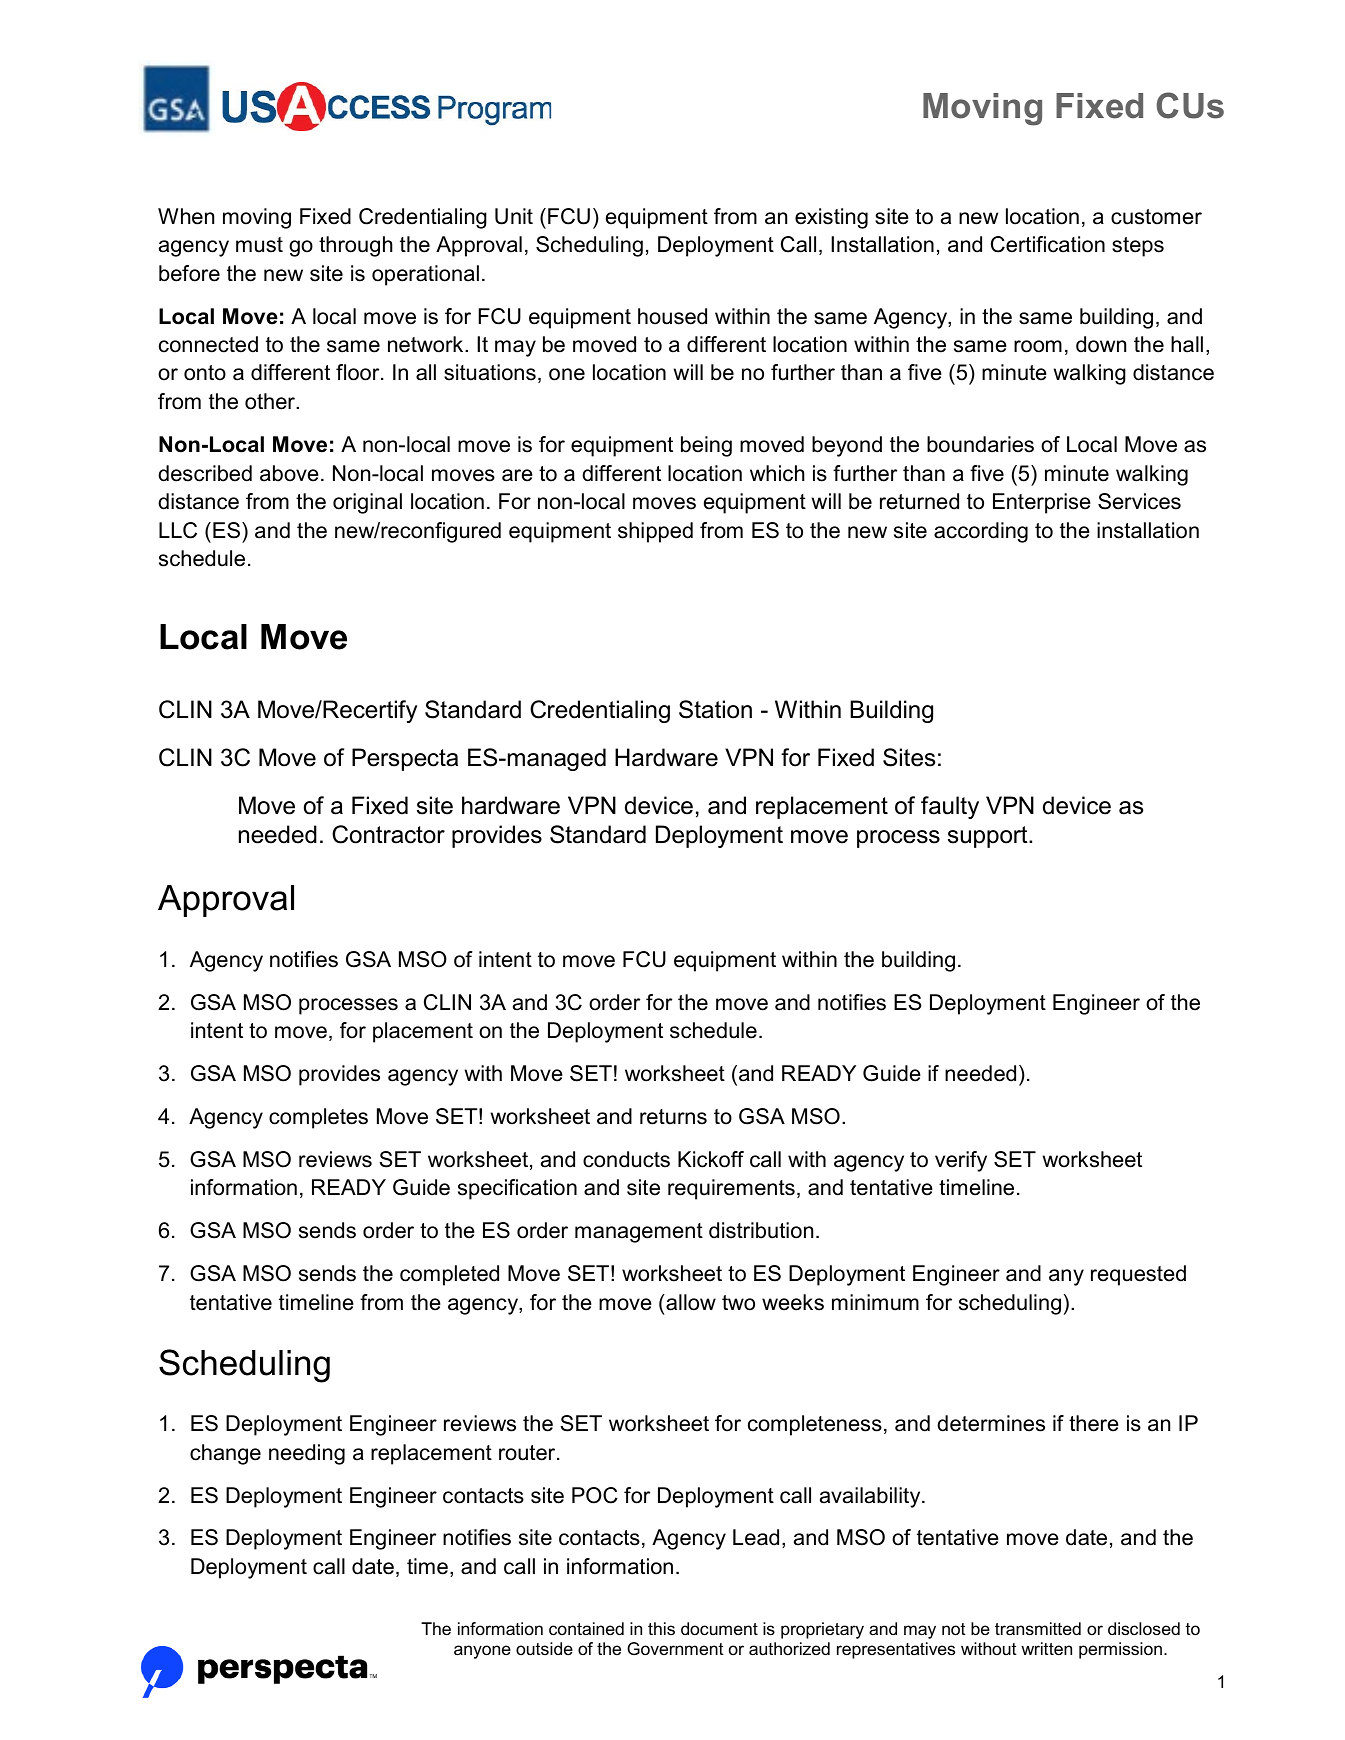 This screenshot has width=1345, height=1740. I want to click on anyone, so click(482, 1652).
